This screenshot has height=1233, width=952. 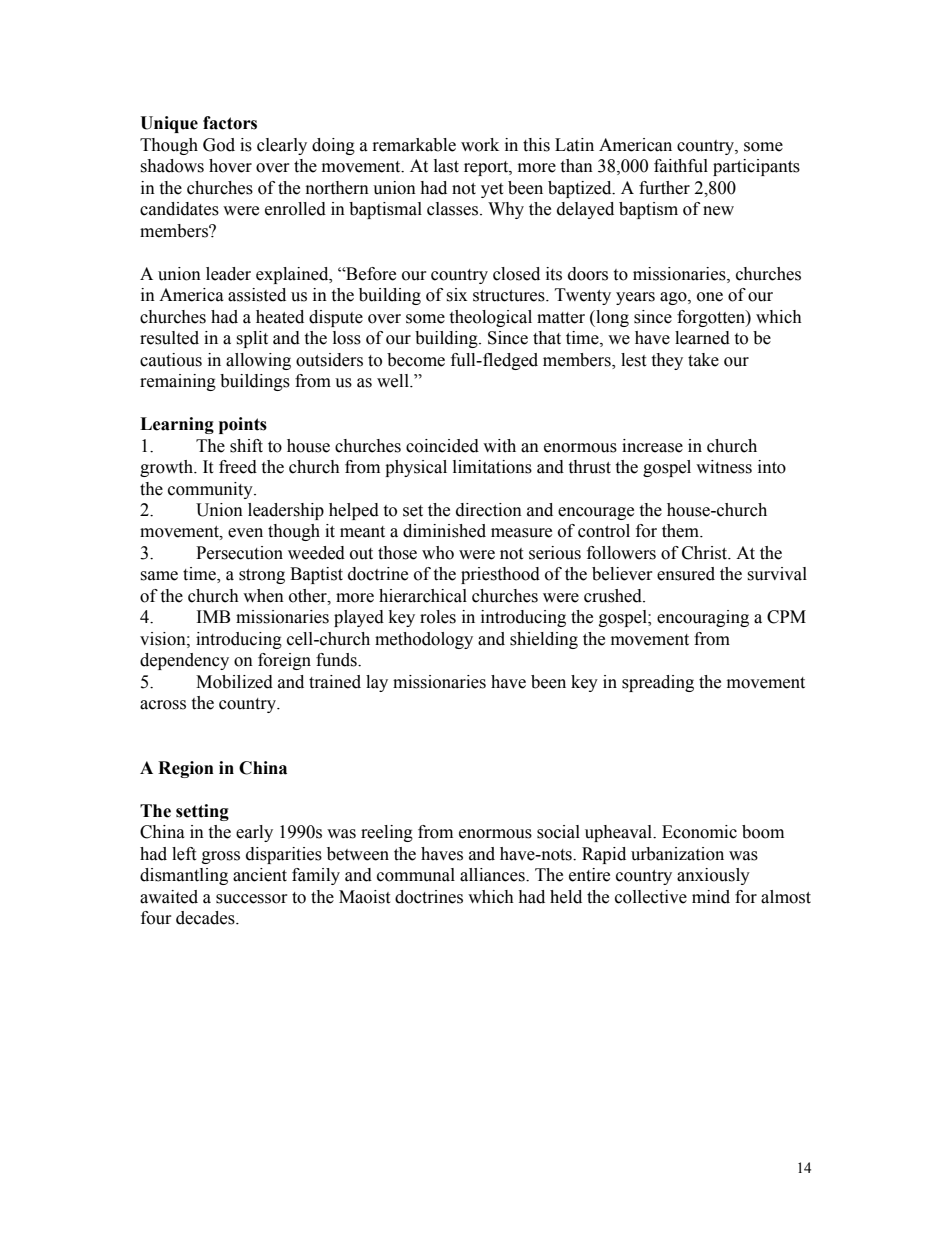 I want to click on work, so click(x=480, y=145).
